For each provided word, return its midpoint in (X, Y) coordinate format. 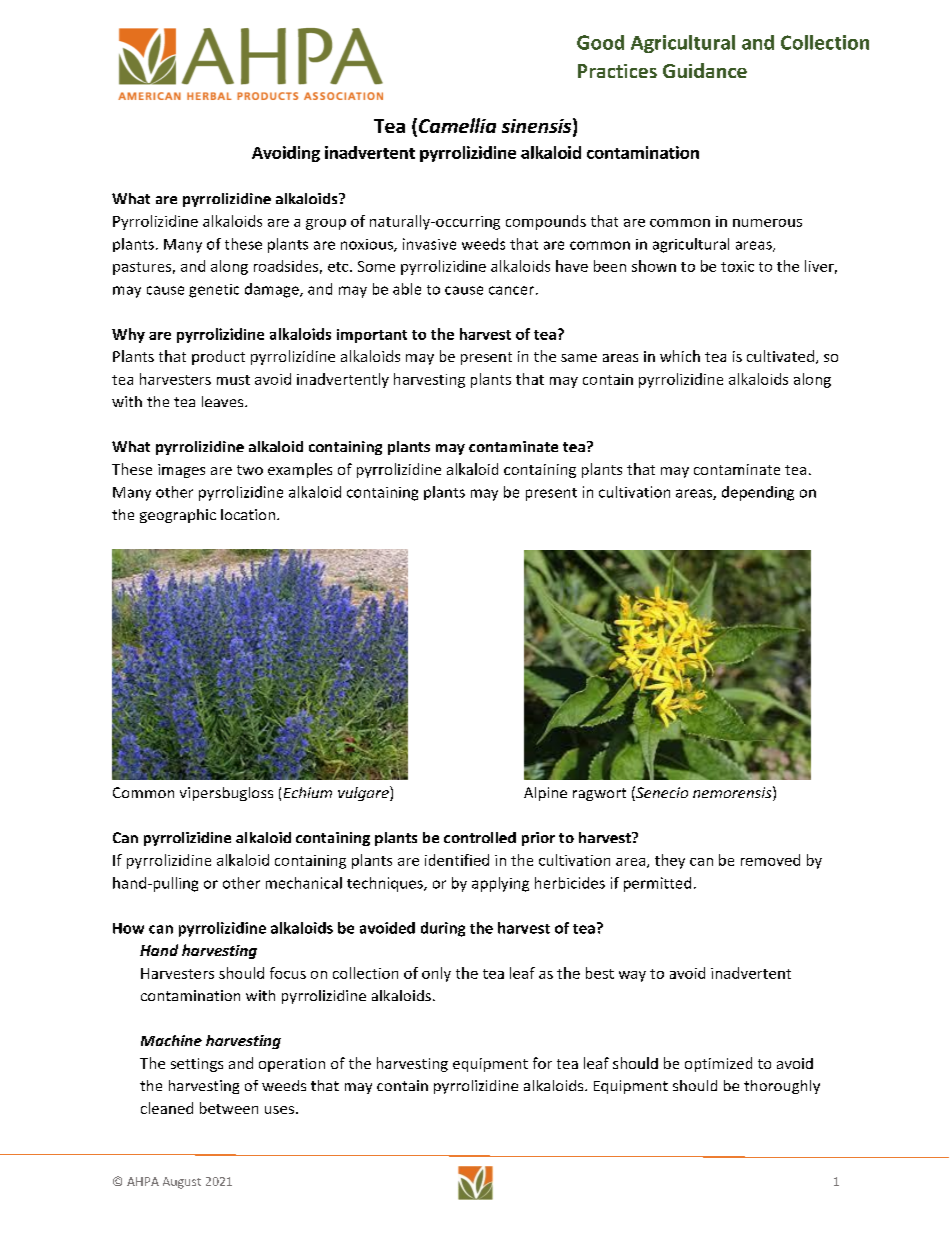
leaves (224, 401)
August (182, 1183)
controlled (480, 837)
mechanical (304, 883)
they (670, 861)
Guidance (705, 70)
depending (758, 493)
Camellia (457, 125)
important (372, 336)
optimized (718, 1064)
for (542, 1063)
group (326, 224)
